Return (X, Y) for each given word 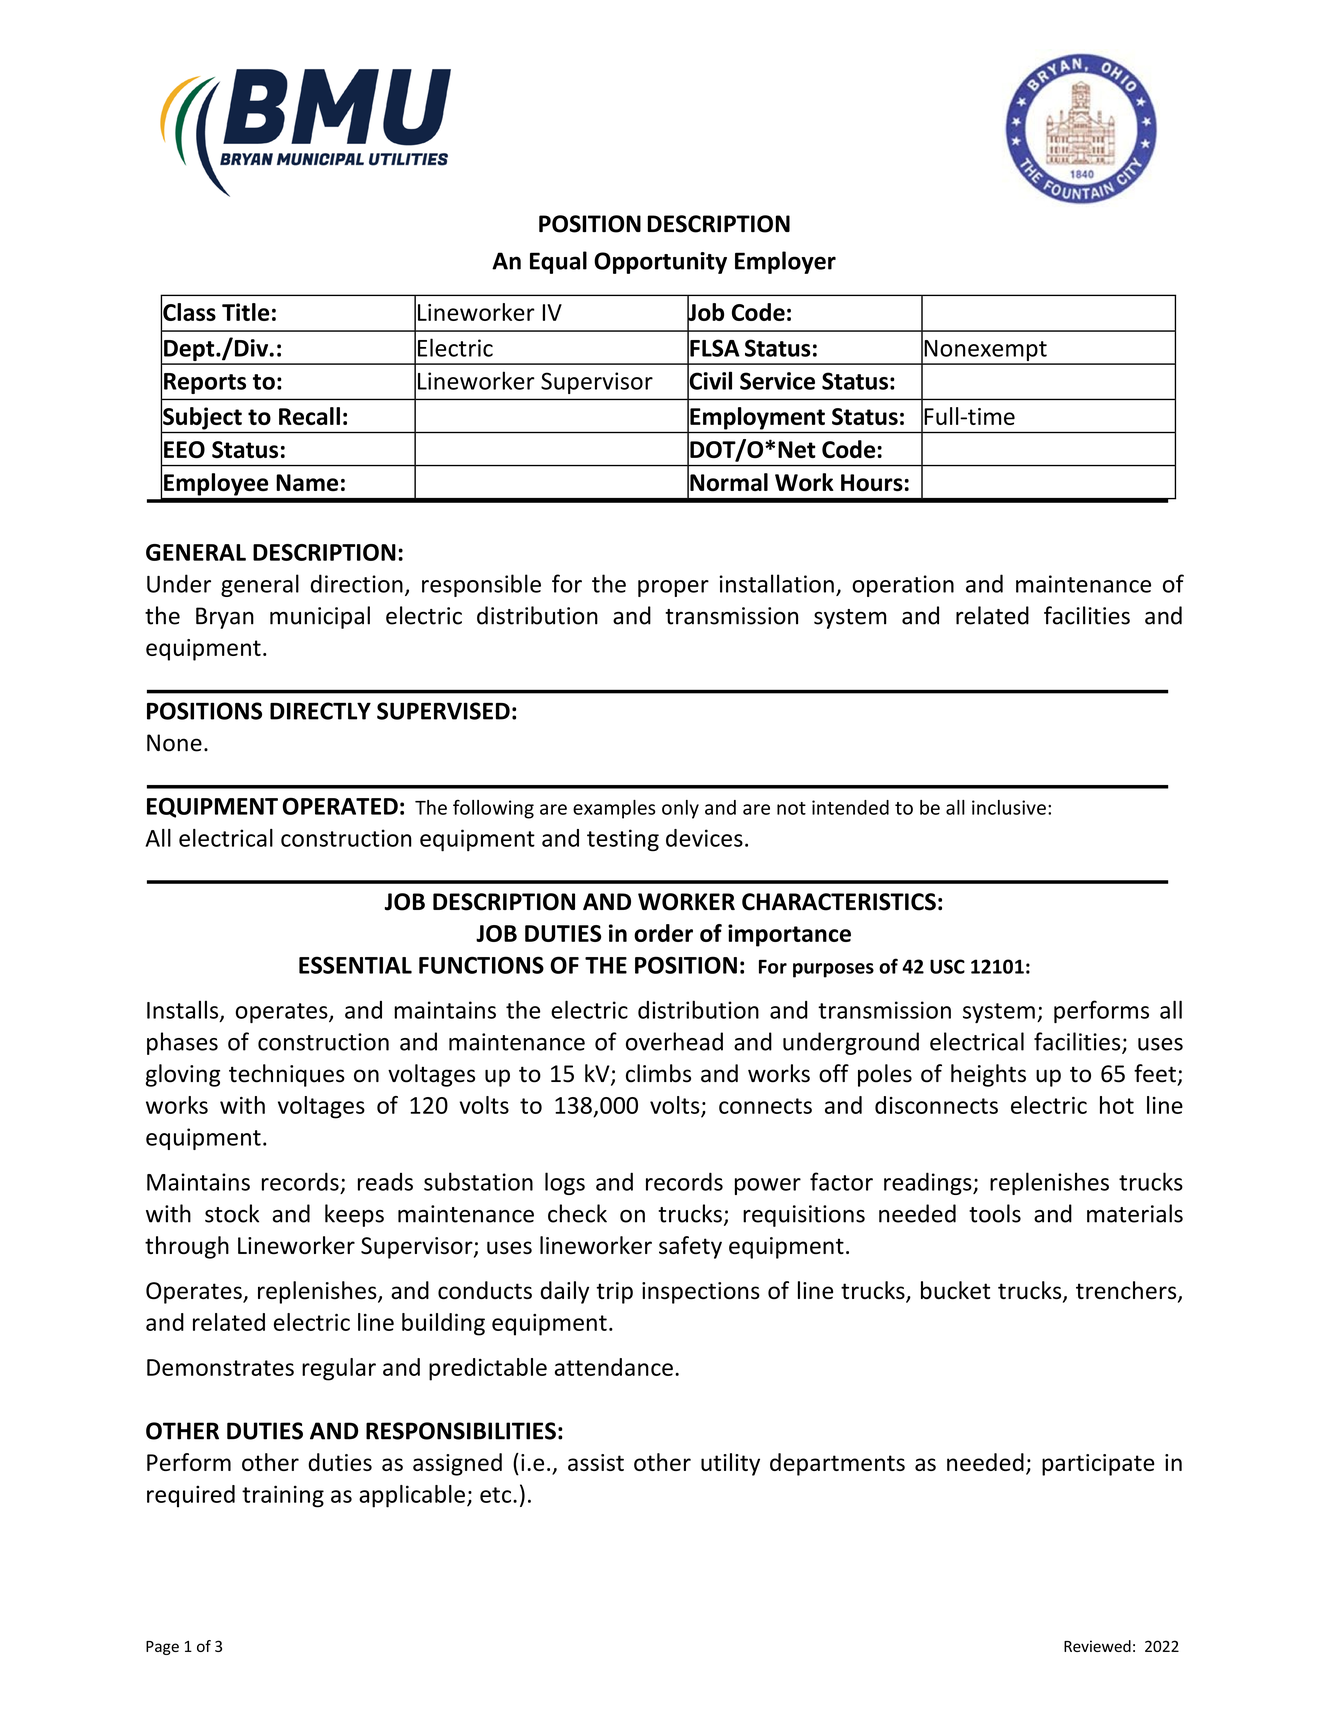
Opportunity (660, 263)
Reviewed (1097, 1646)
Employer (785, 262)
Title (245, 312)
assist (596, 1462)
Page (162, 1648)
